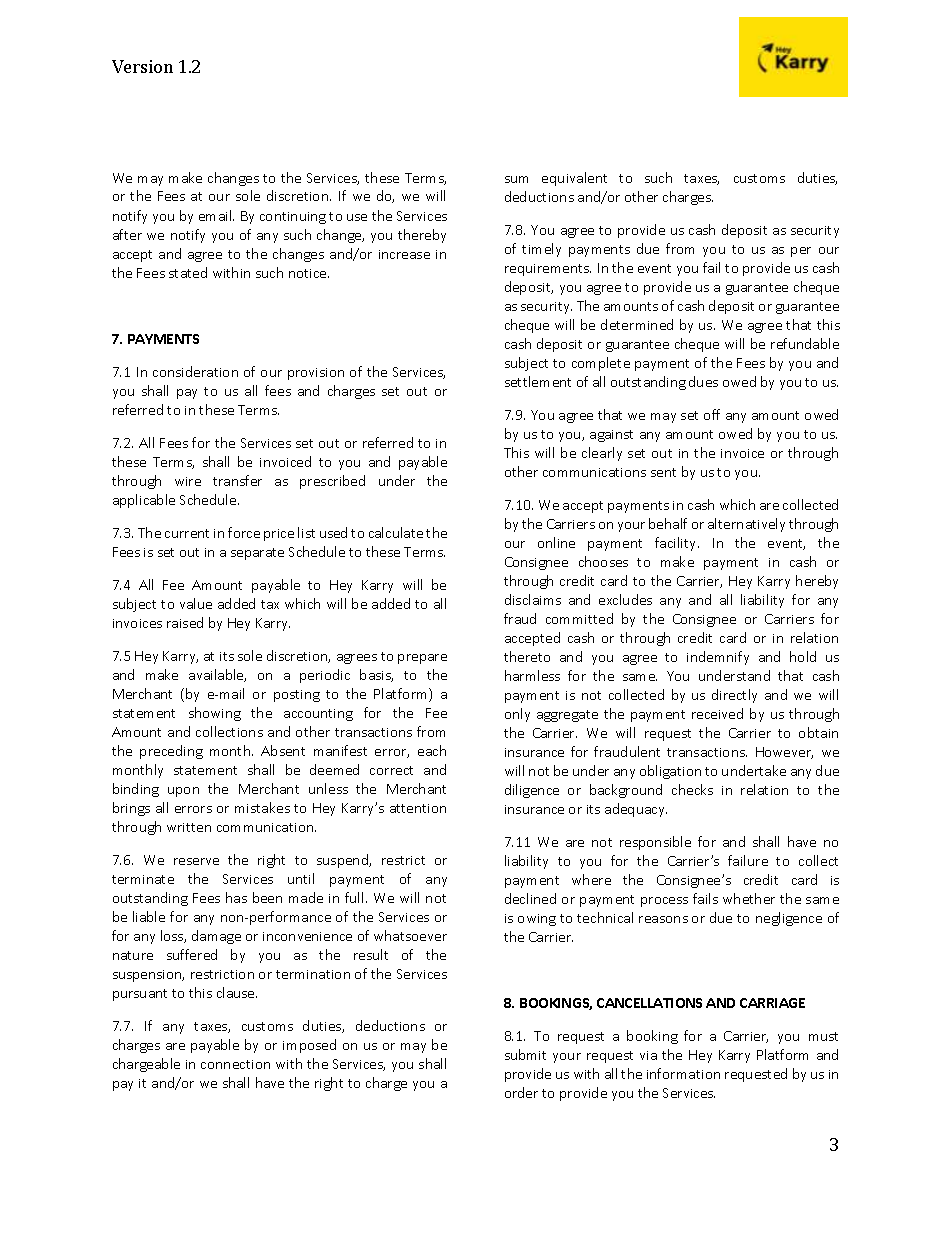 This page has height=1233, width=952. I want to click on connection, so click(235, 1064).
